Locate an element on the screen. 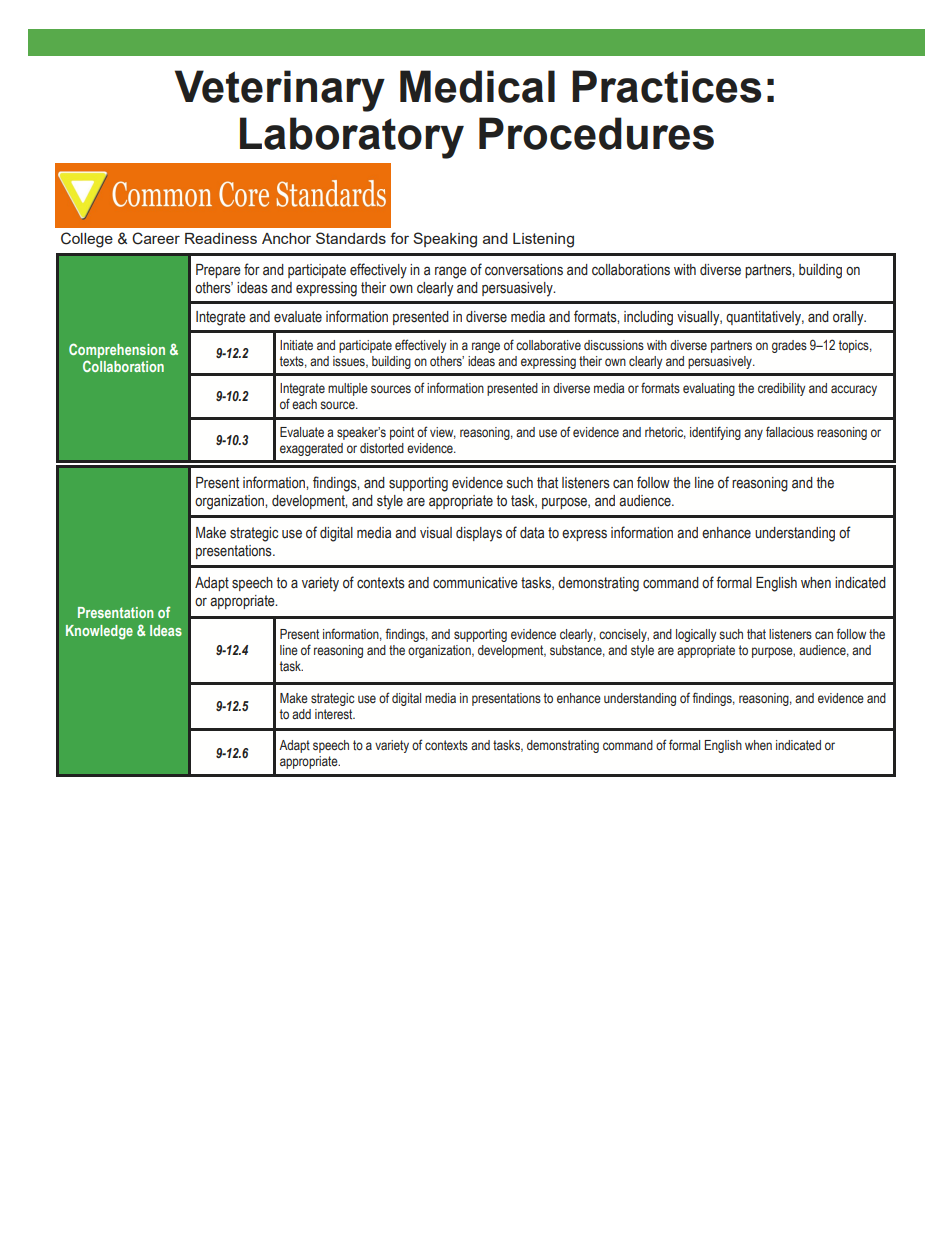 The height and width of the screenshot is (1233, 952). each is located at coordinates (304, 404).
